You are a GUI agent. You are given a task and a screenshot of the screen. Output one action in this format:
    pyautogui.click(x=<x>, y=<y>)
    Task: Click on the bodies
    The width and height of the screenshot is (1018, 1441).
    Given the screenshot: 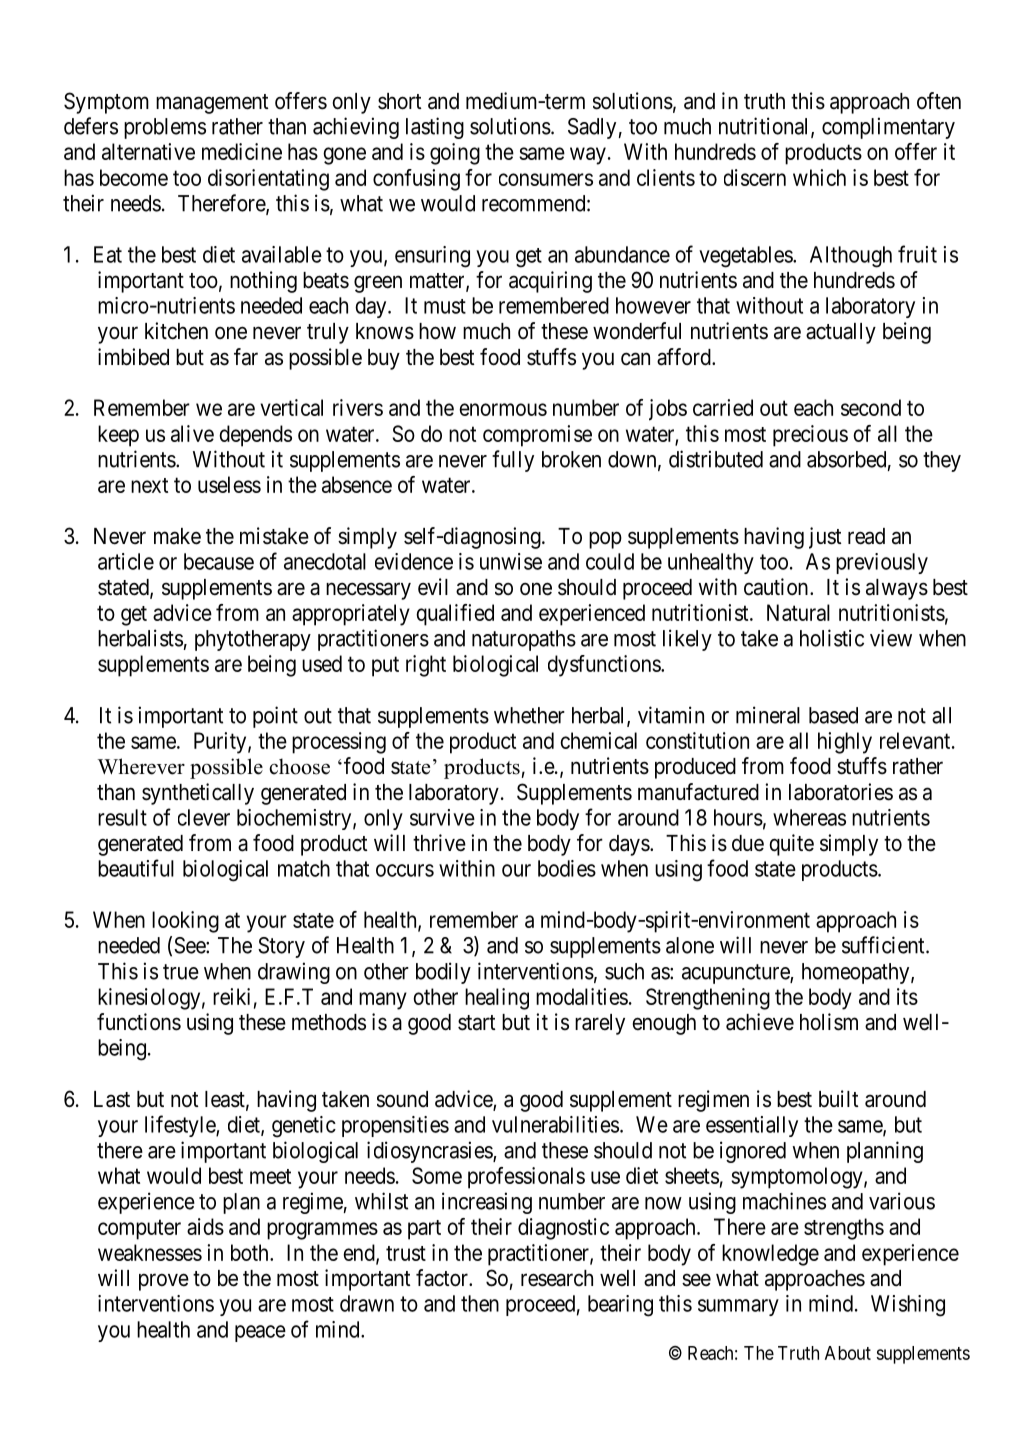 What is the action you would take?
    pyautogui.click(x=567, y=868)
